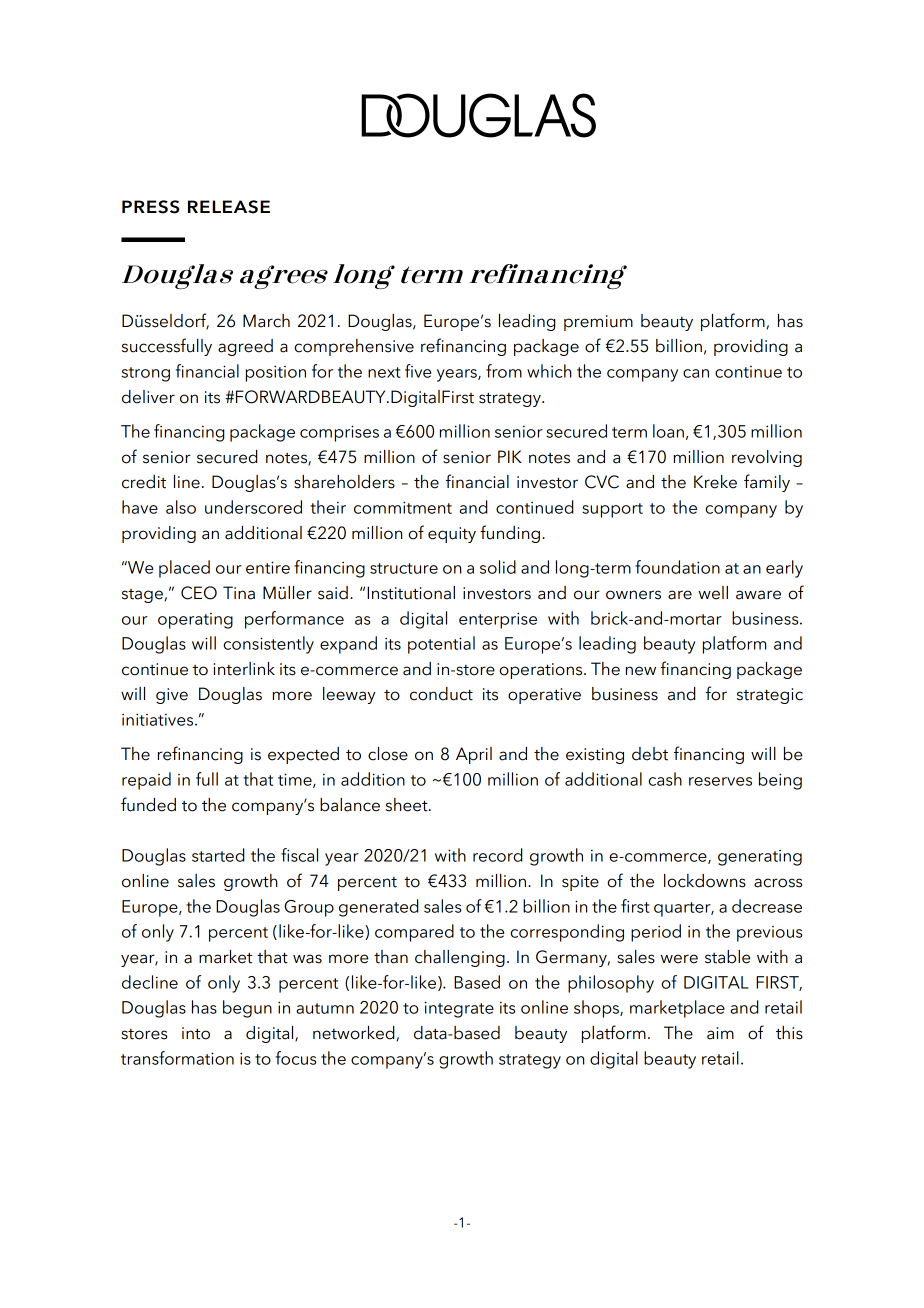 Image resolution: width=924 pixels, height=1308 pixels. I want to click on can, so click(696, 373).
